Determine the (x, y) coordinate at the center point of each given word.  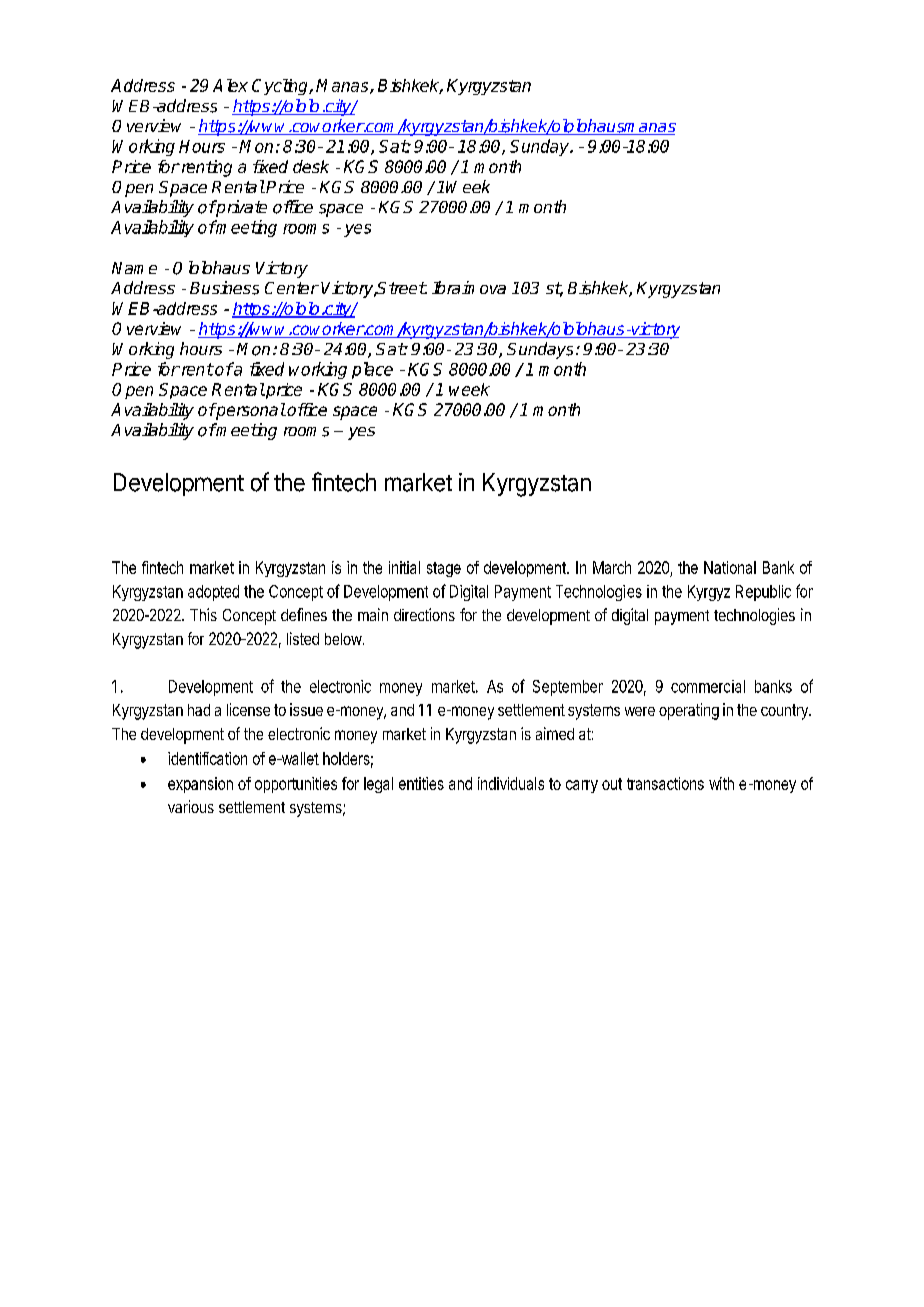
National (730, 567)
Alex (230, 85)
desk (311, 166)
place (372, 370)
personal (250, 411)
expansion (200, 785)
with (721, 783)
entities (421, 783)
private (241, 208)
